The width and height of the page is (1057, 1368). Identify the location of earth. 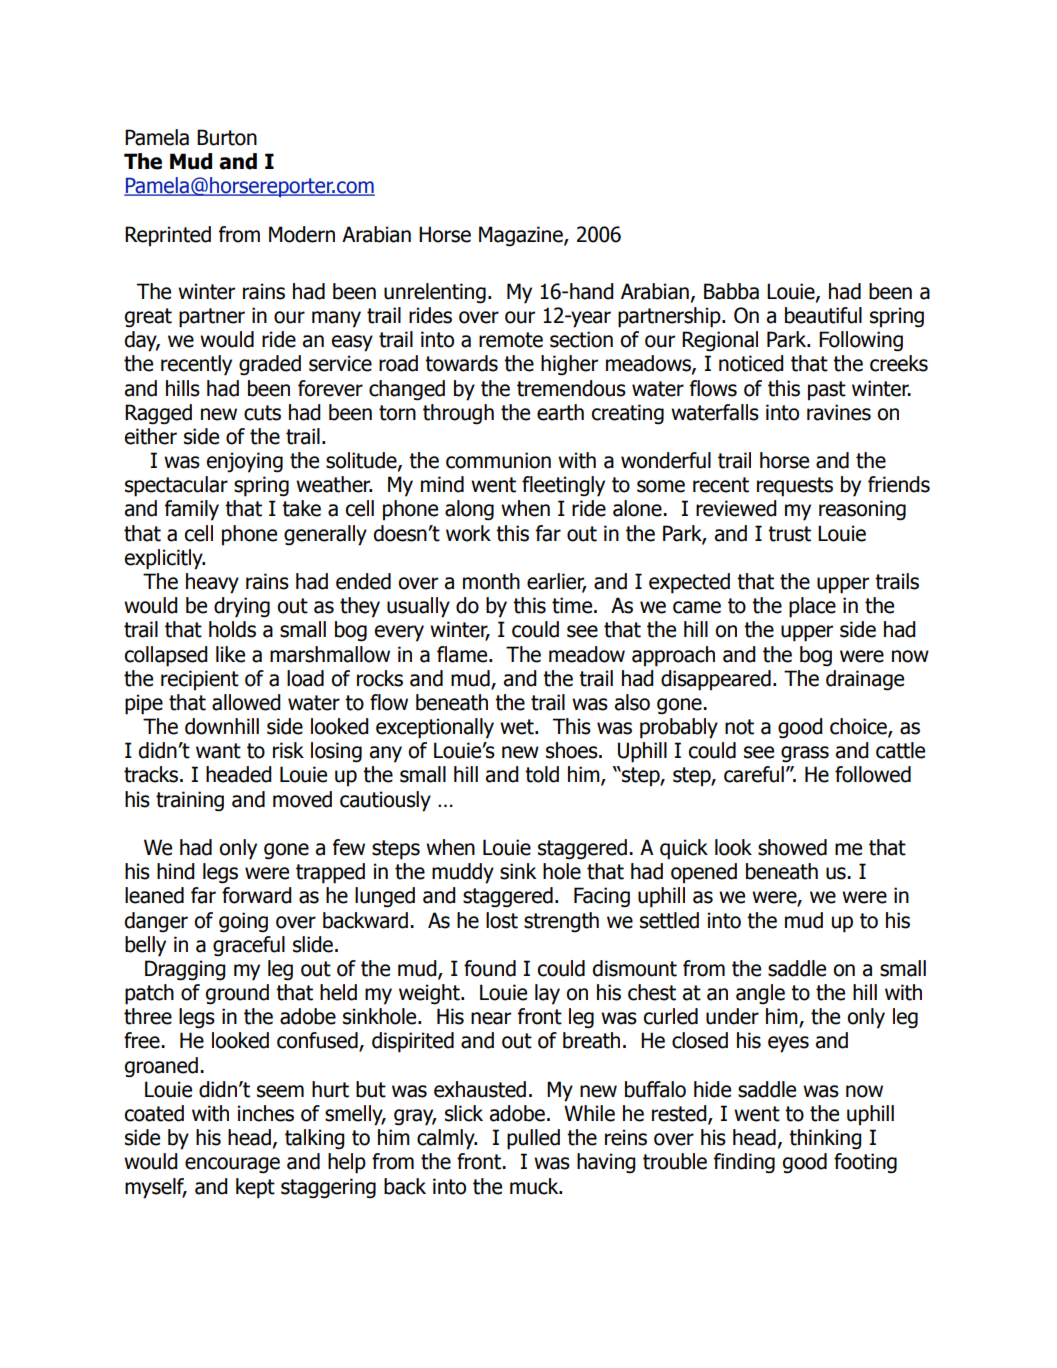
(560, 412).
